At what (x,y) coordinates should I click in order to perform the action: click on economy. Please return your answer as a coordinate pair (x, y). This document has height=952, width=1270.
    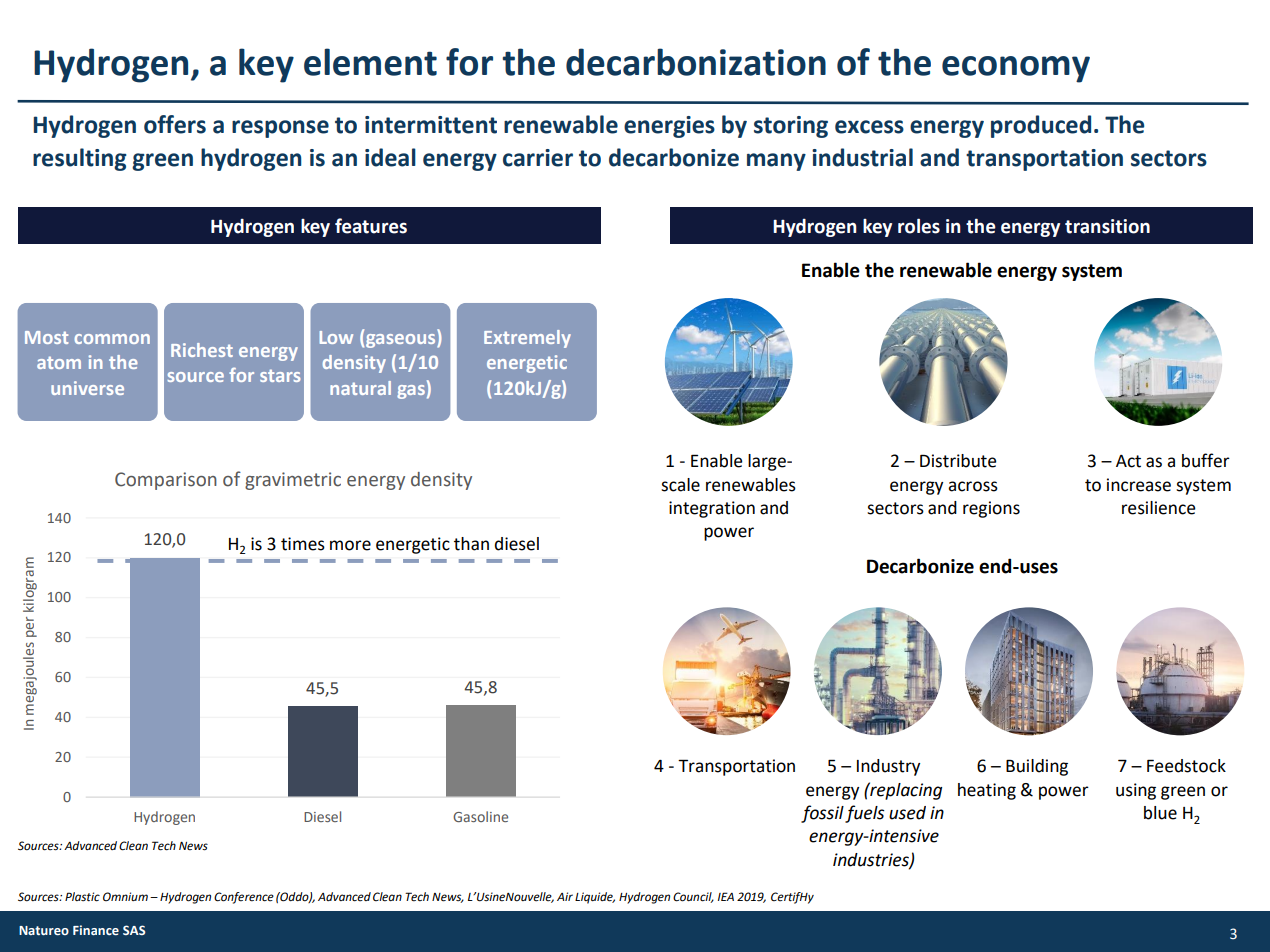
    Looking at the image, I should click on (1016, 69).
